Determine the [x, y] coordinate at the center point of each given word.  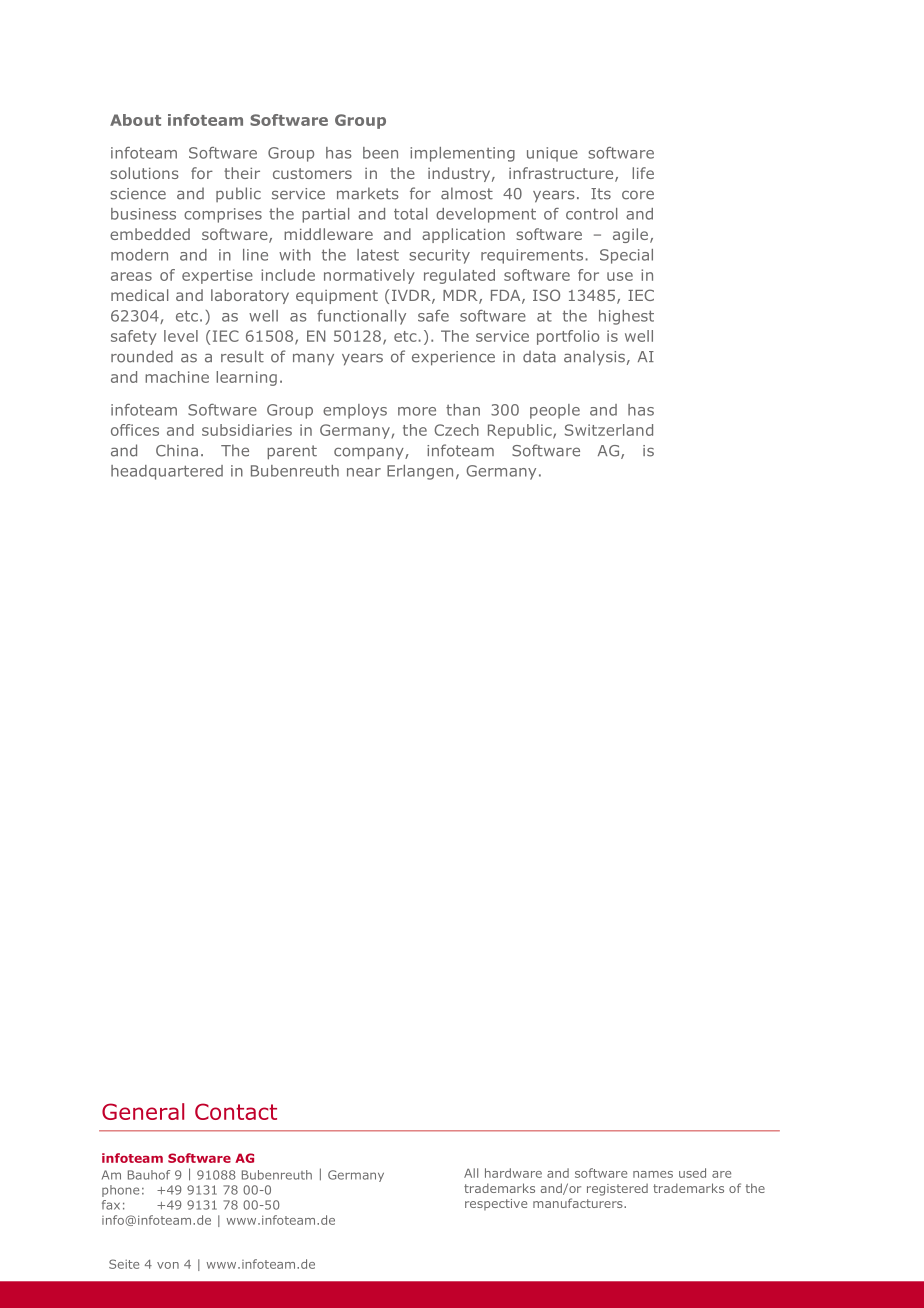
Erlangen [420, 472]
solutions [144, 173]
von [168, 1265]
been [380, 153]
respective [496, 1204]
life [643, 173]
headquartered [167, 472]
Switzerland [609, 430]
